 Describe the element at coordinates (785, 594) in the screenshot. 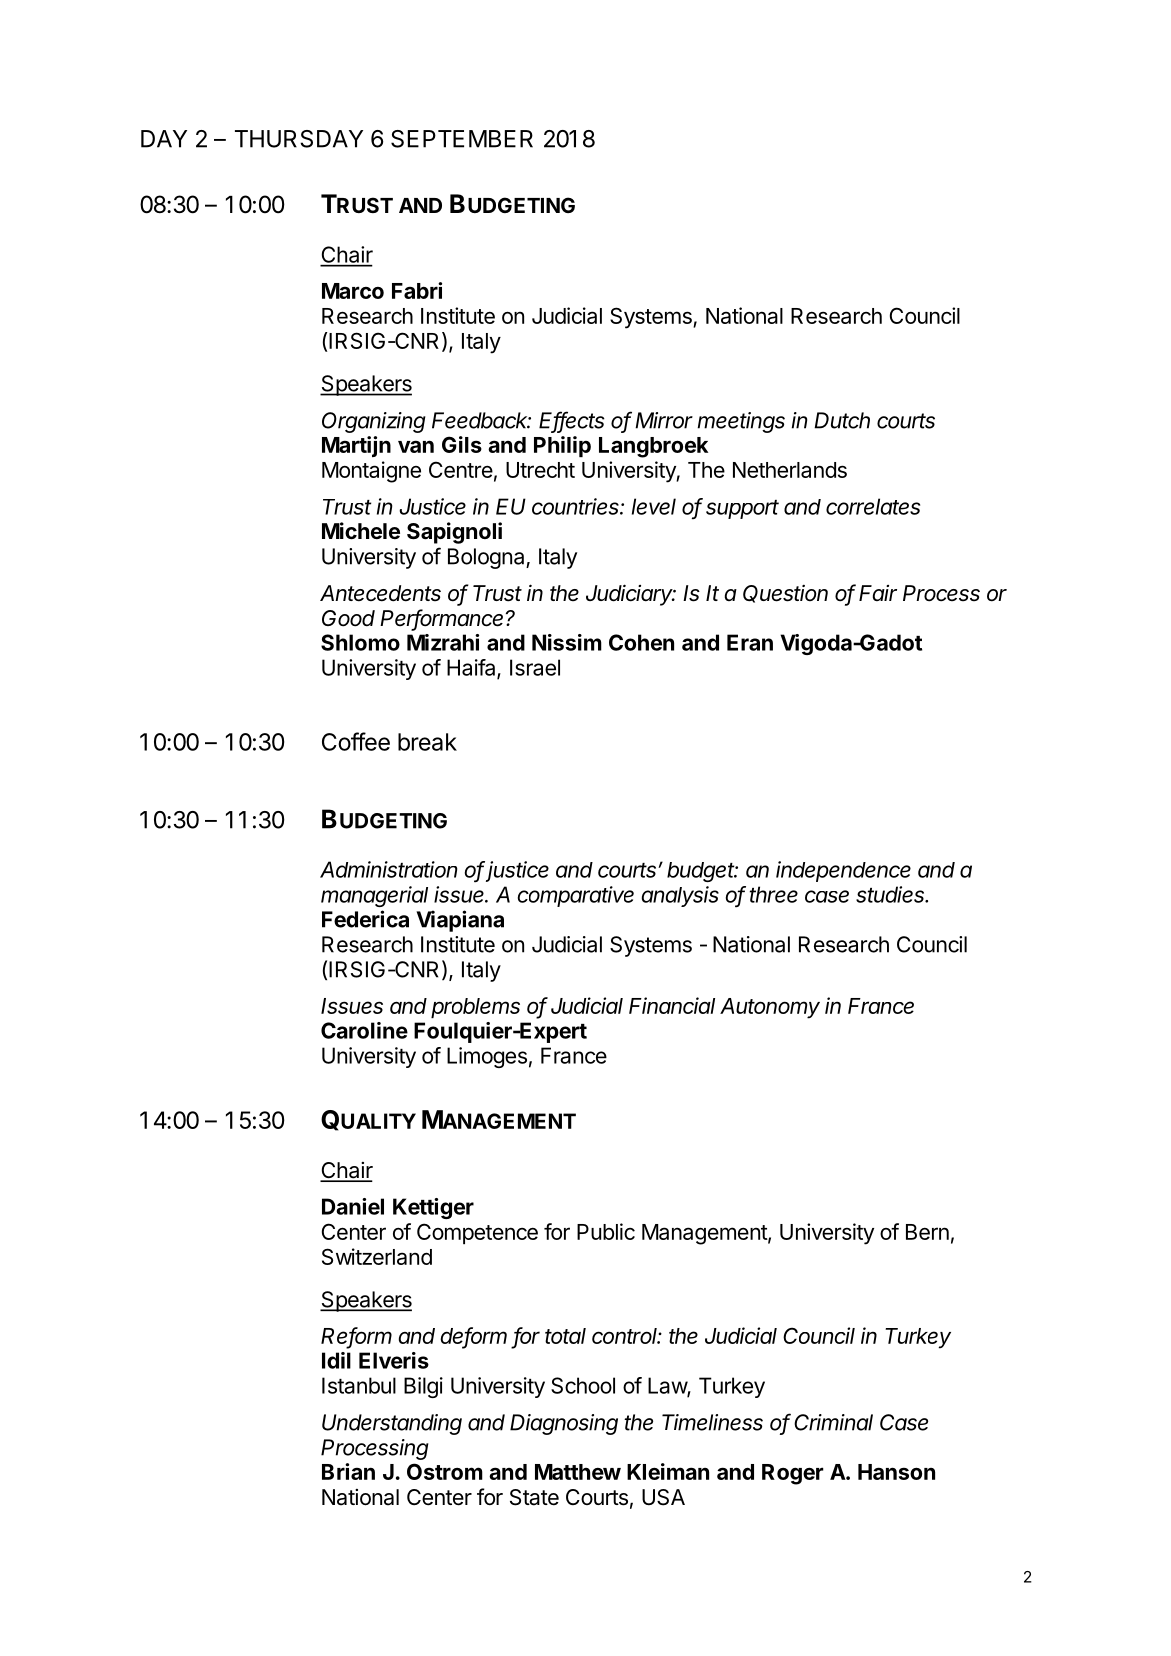

I see `Question` at that location.
